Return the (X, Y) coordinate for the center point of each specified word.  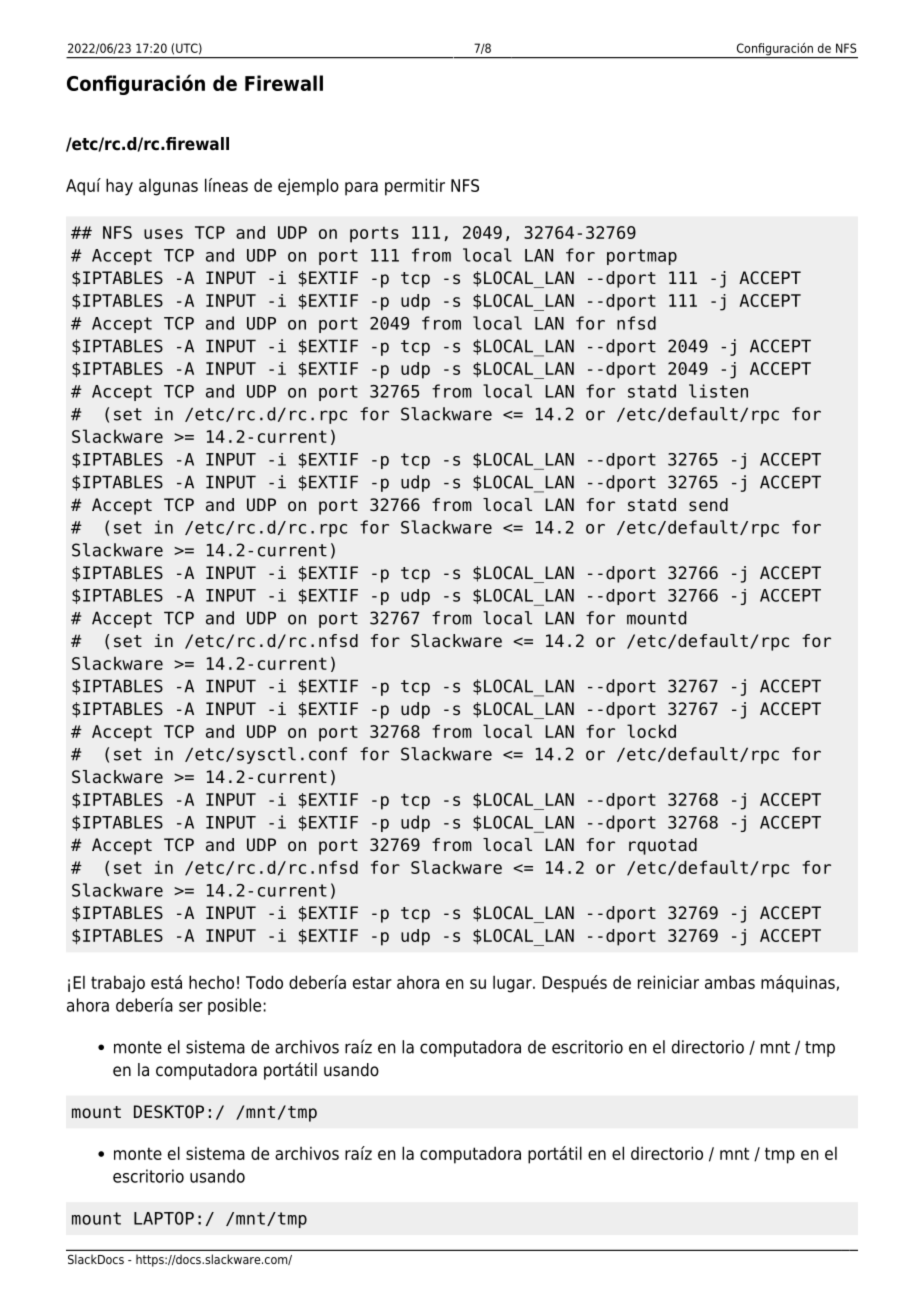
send (708, 505)
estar (372, 982)
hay (119, 187)
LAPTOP (164, 1218)
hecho (211, 982)
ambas (730, 982)
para (361, 189)
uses (163, 234)
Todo (264, 982)
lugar (513, 984)
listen (718, 391)
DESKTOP (169, 1112)
